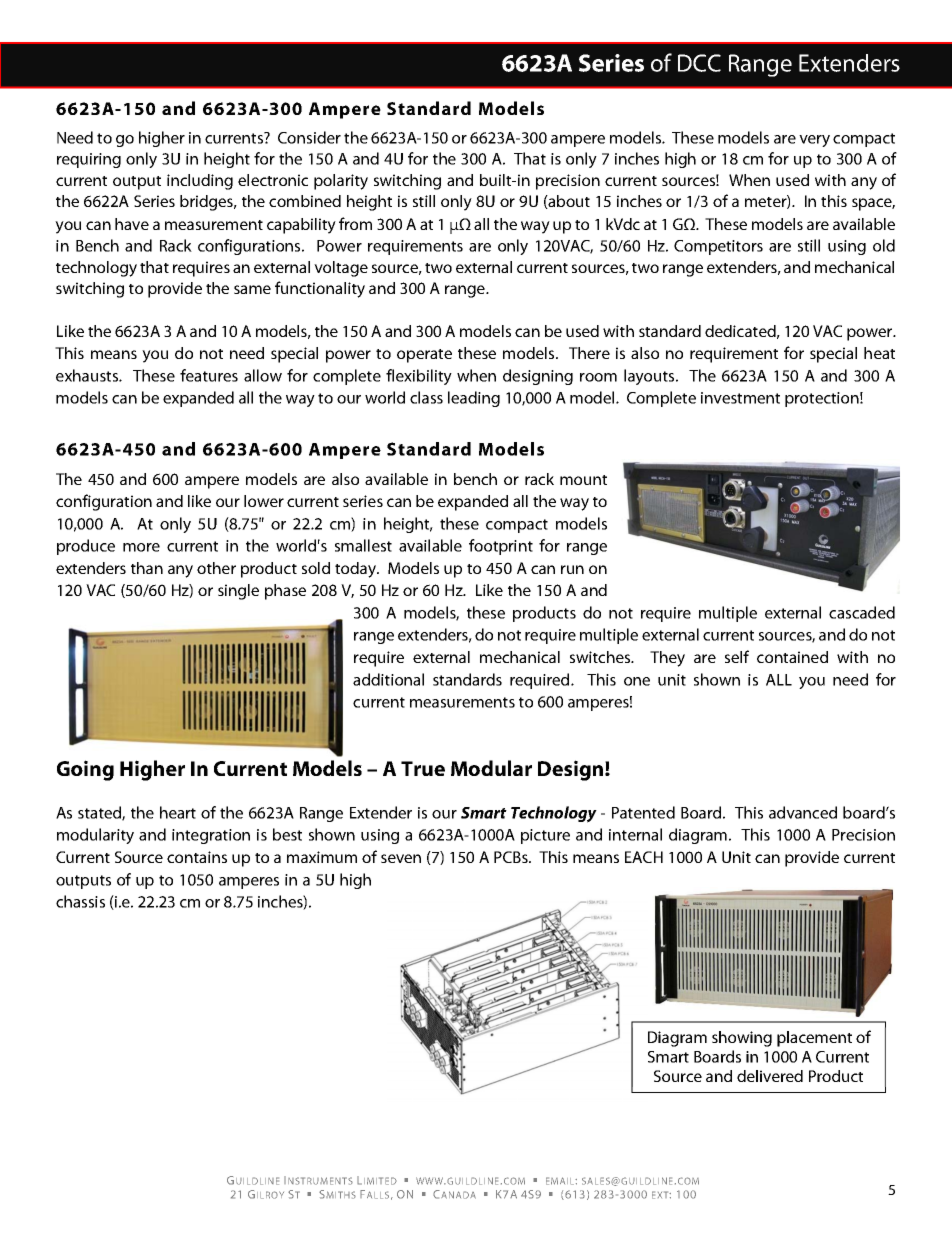 The width and height of the document is (952, 1233). Describe the element at coordinates (742, 1039) in the document. I see `showing` at that location.
